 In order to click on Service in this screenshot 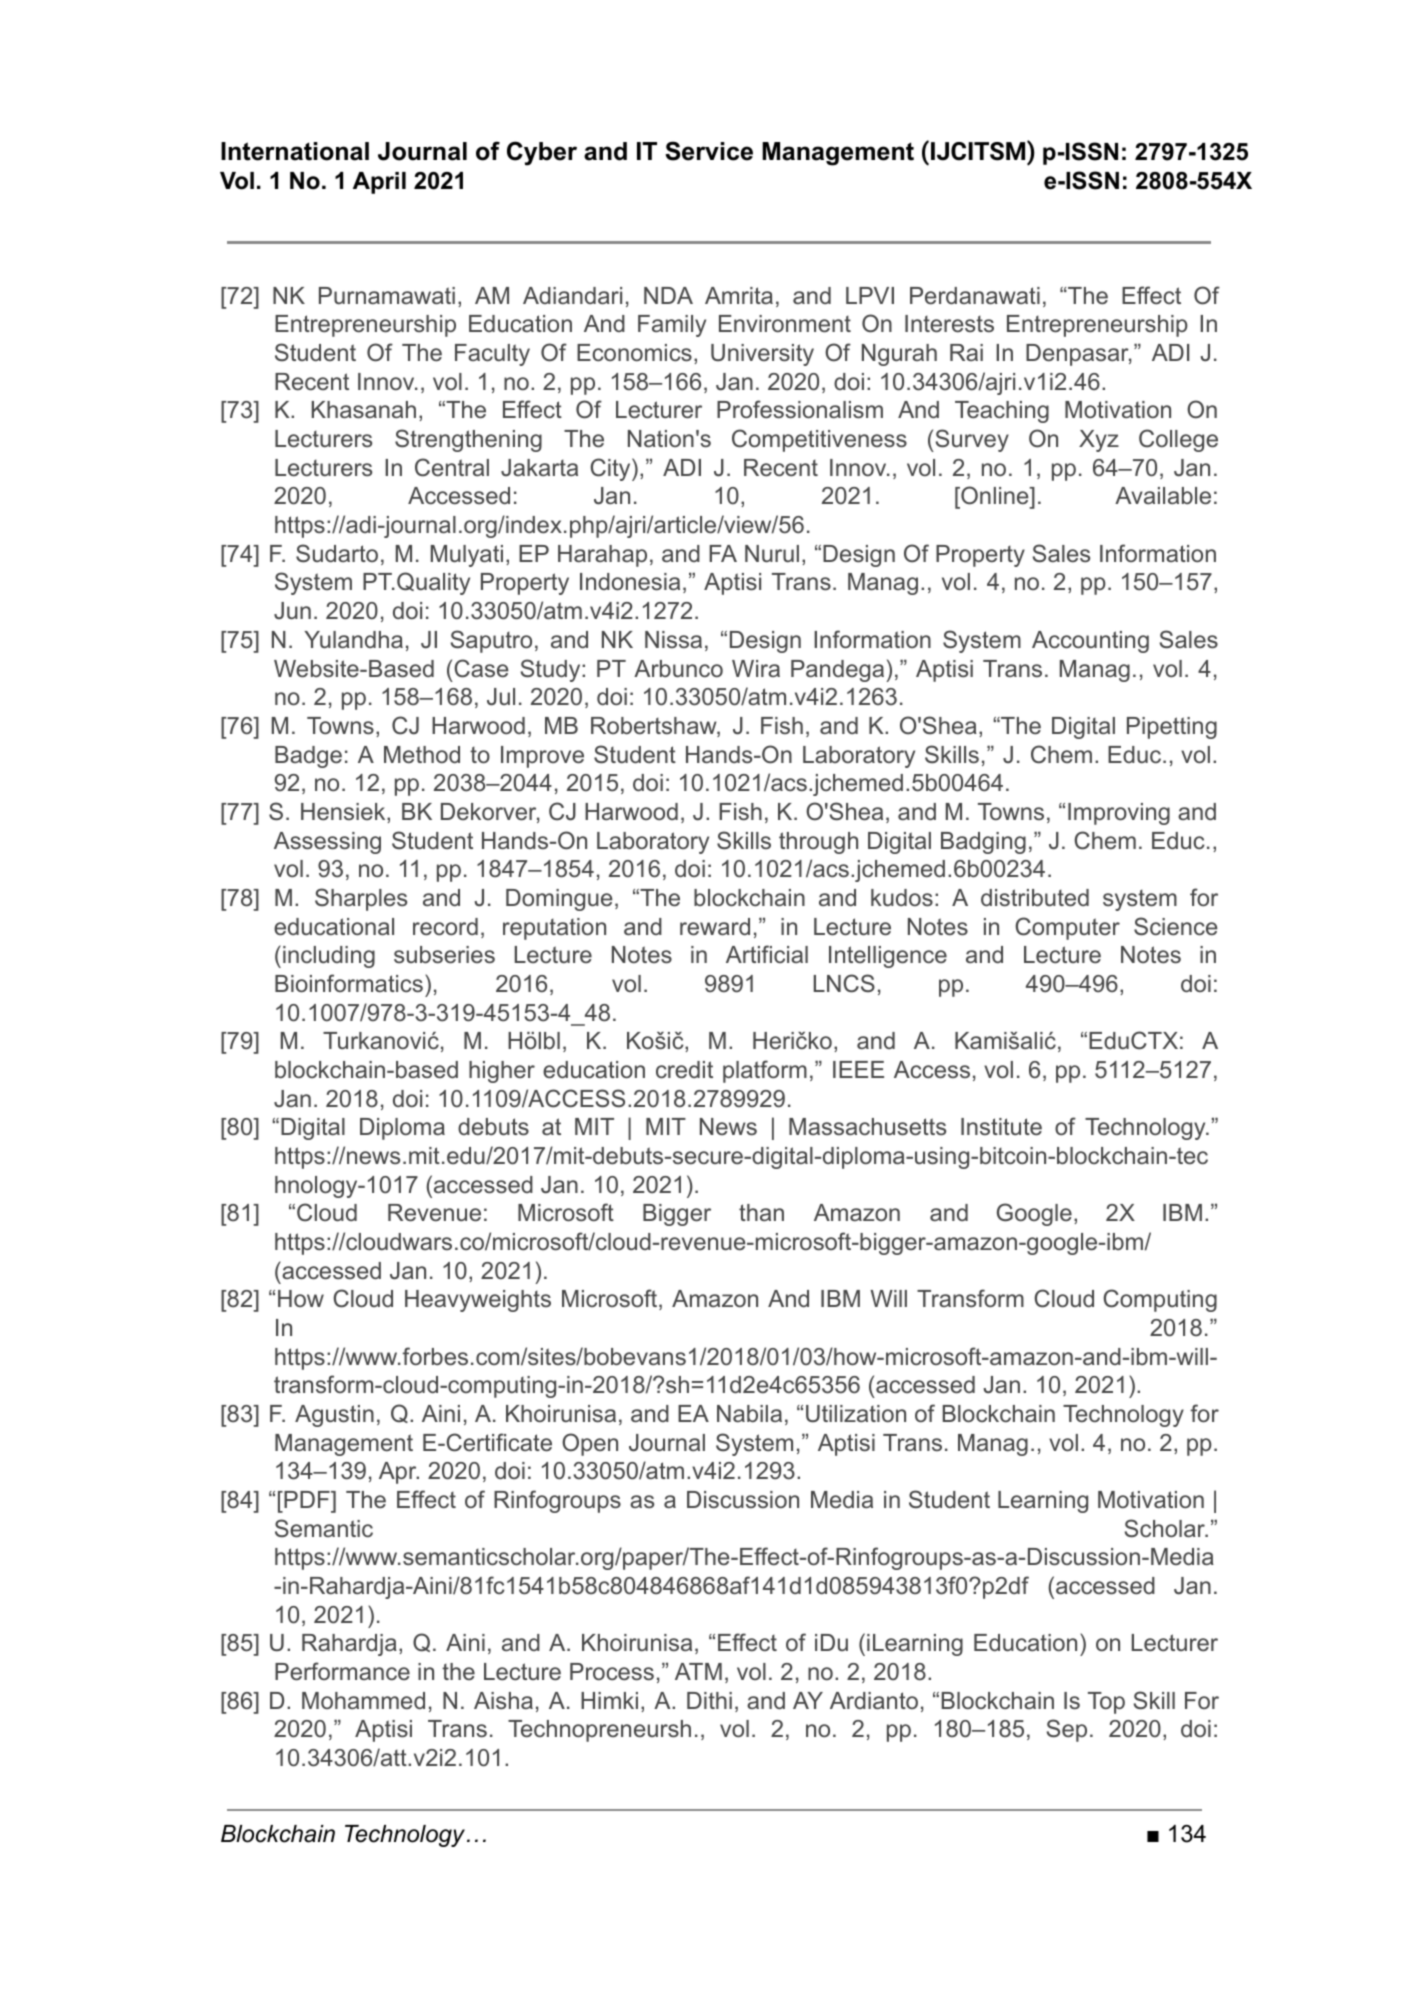, I will do `click(709, 151)`.
